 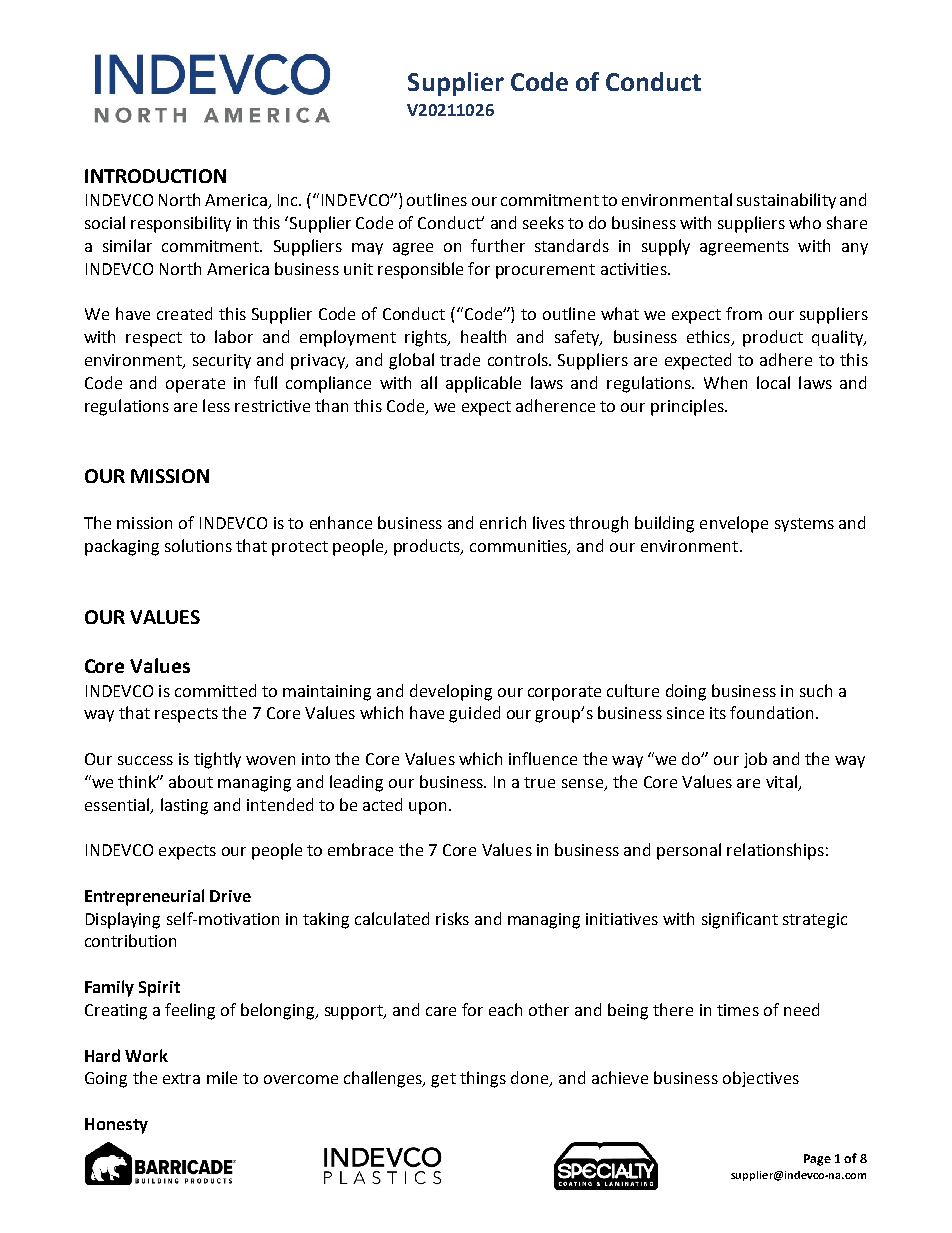 I want to click on sustainability, so click(x=786, y=201).
